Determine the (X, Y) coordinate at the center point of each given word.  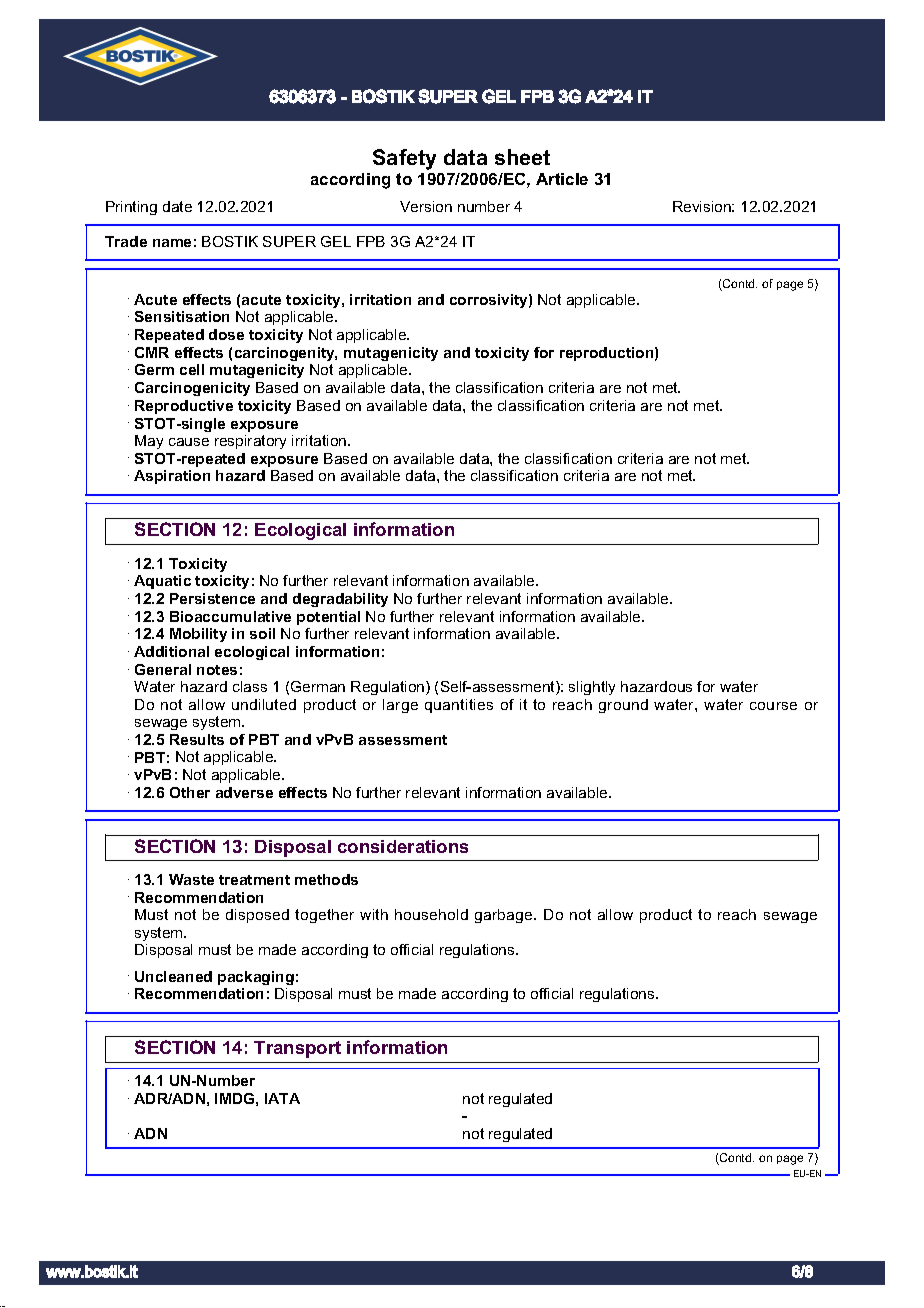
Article (562, 179)
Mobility (198, 635)
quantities (459, 706)
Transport (297, 1049)
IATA (282, 1098)
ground (623, 706)
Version (426, 206)
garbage (505, 916)
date (177, 206)
